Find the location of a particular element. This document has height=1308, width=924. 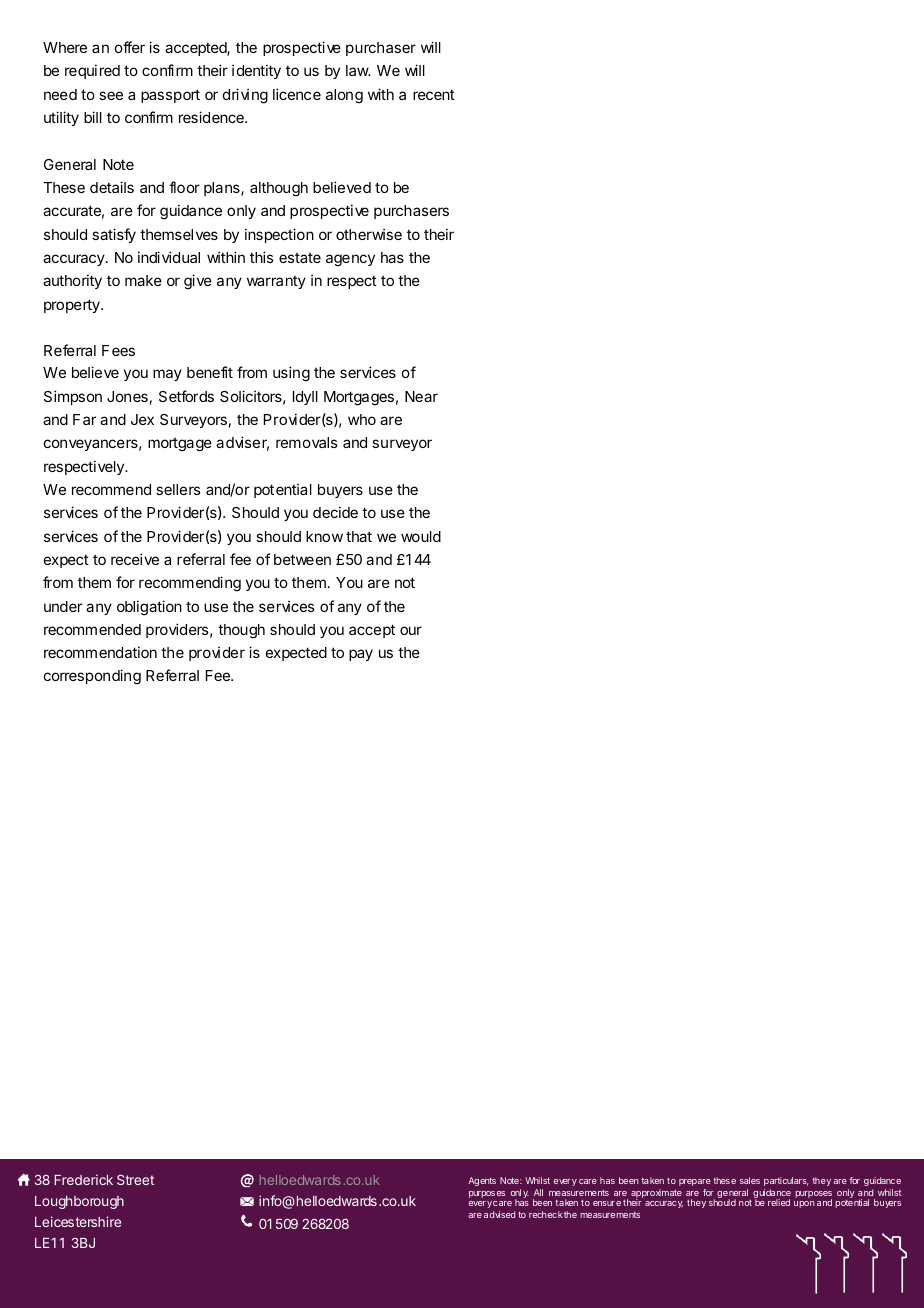

pay is located at coordinates (361, 655).
